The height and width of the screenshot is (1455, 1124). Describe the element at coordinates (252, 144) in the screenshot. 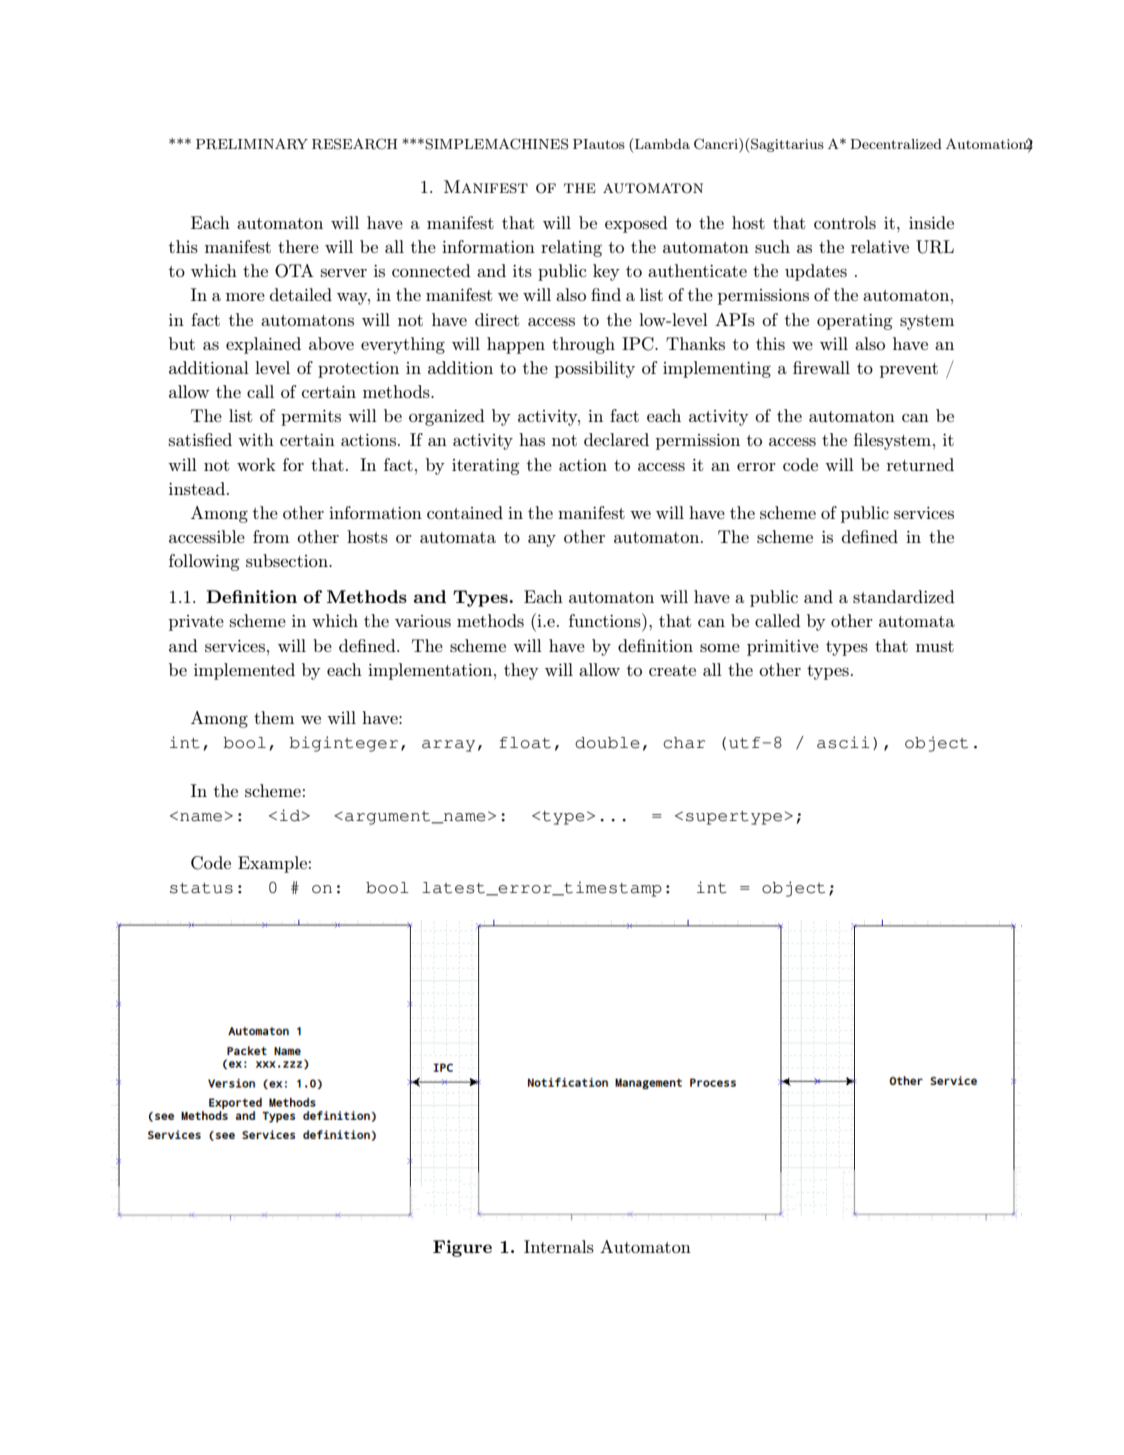

I see `PRELIMINARY` at that location.
